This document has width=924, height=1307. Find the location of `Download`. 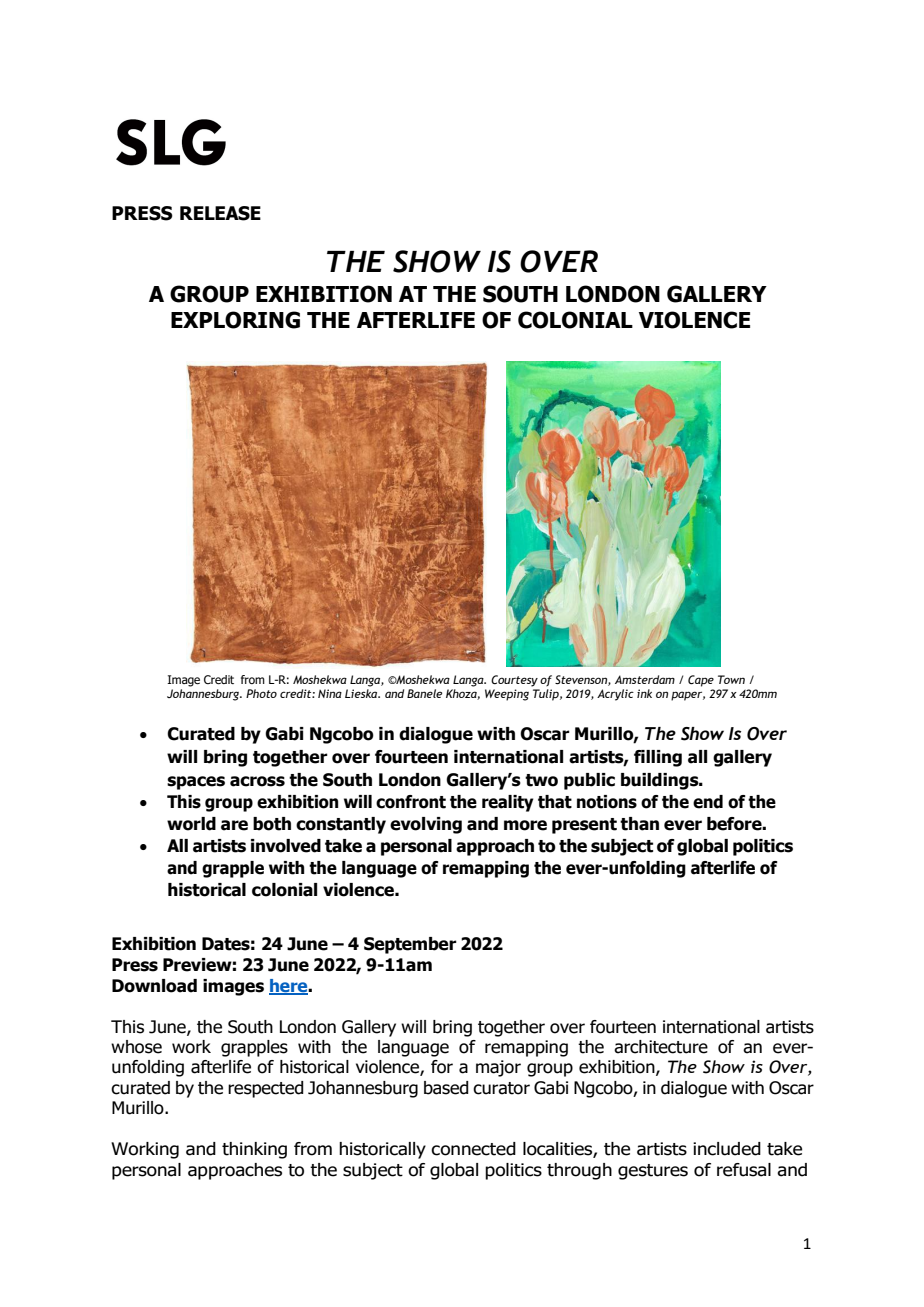

Download is located at coordinates (154, 986).
